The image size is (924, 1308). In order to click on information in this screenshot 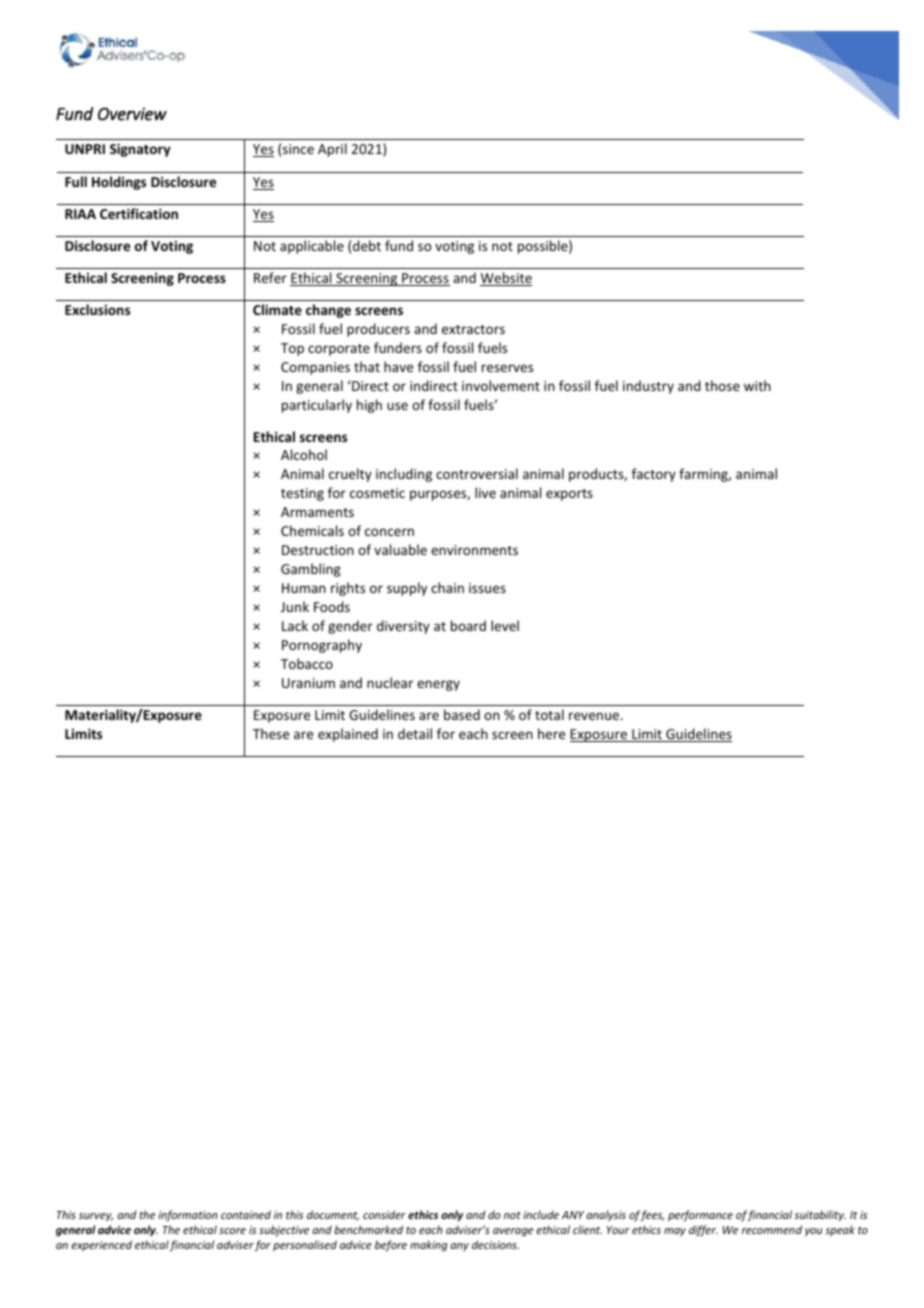, I will do `click(188, 1215)`.
